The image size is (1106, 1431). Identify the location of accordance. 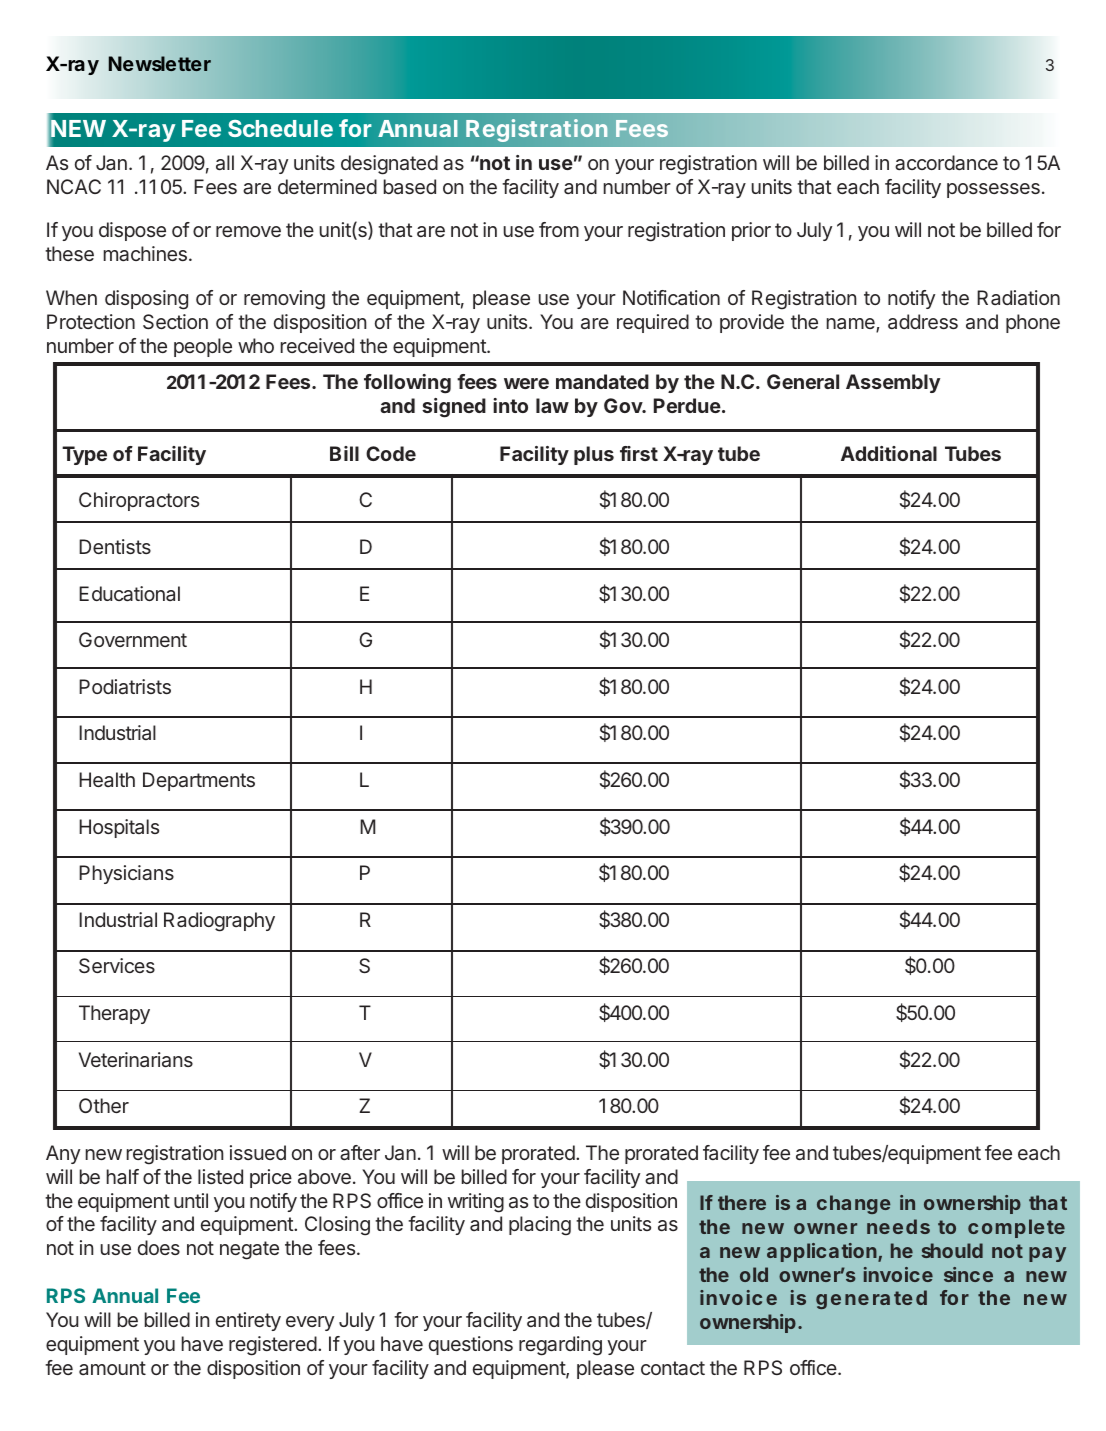
(946, 162).
